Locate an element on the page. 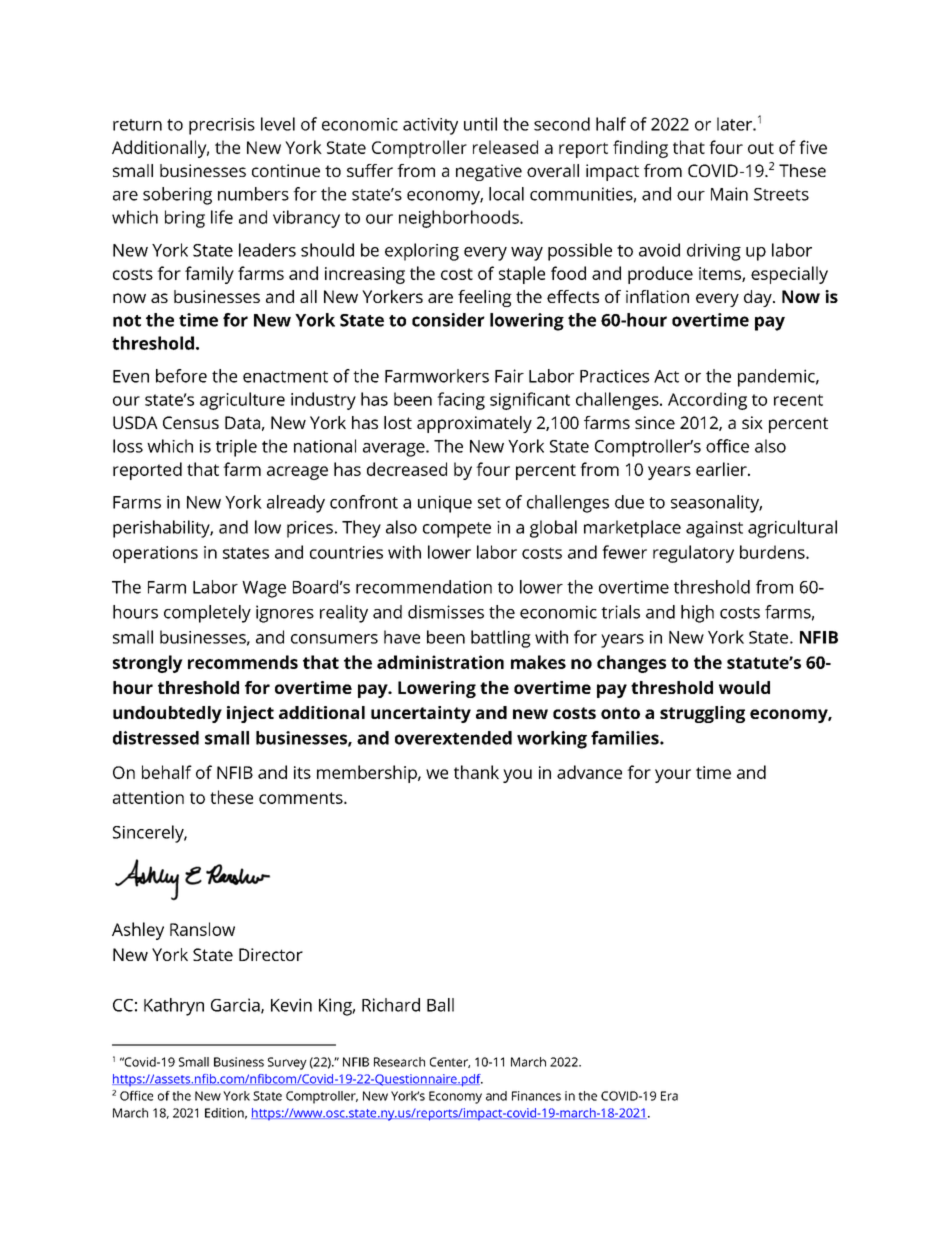 This page has height=1233, width=952. dismisses is located at coordinates (446, 612).
